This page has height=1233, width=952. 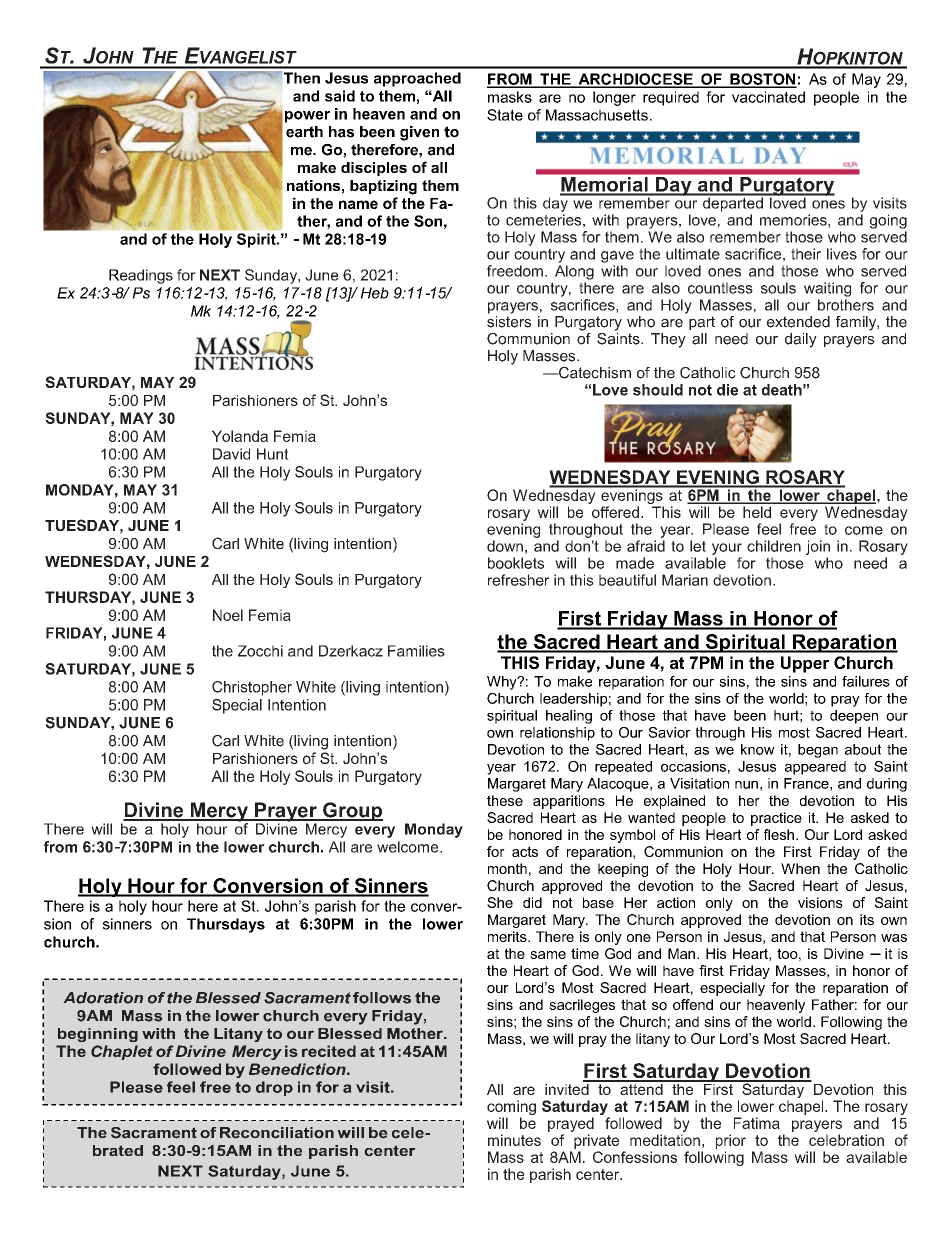 What do you see at coordinates (505, 115) in the page?
I see `State` at bounding box center [505, 115].
